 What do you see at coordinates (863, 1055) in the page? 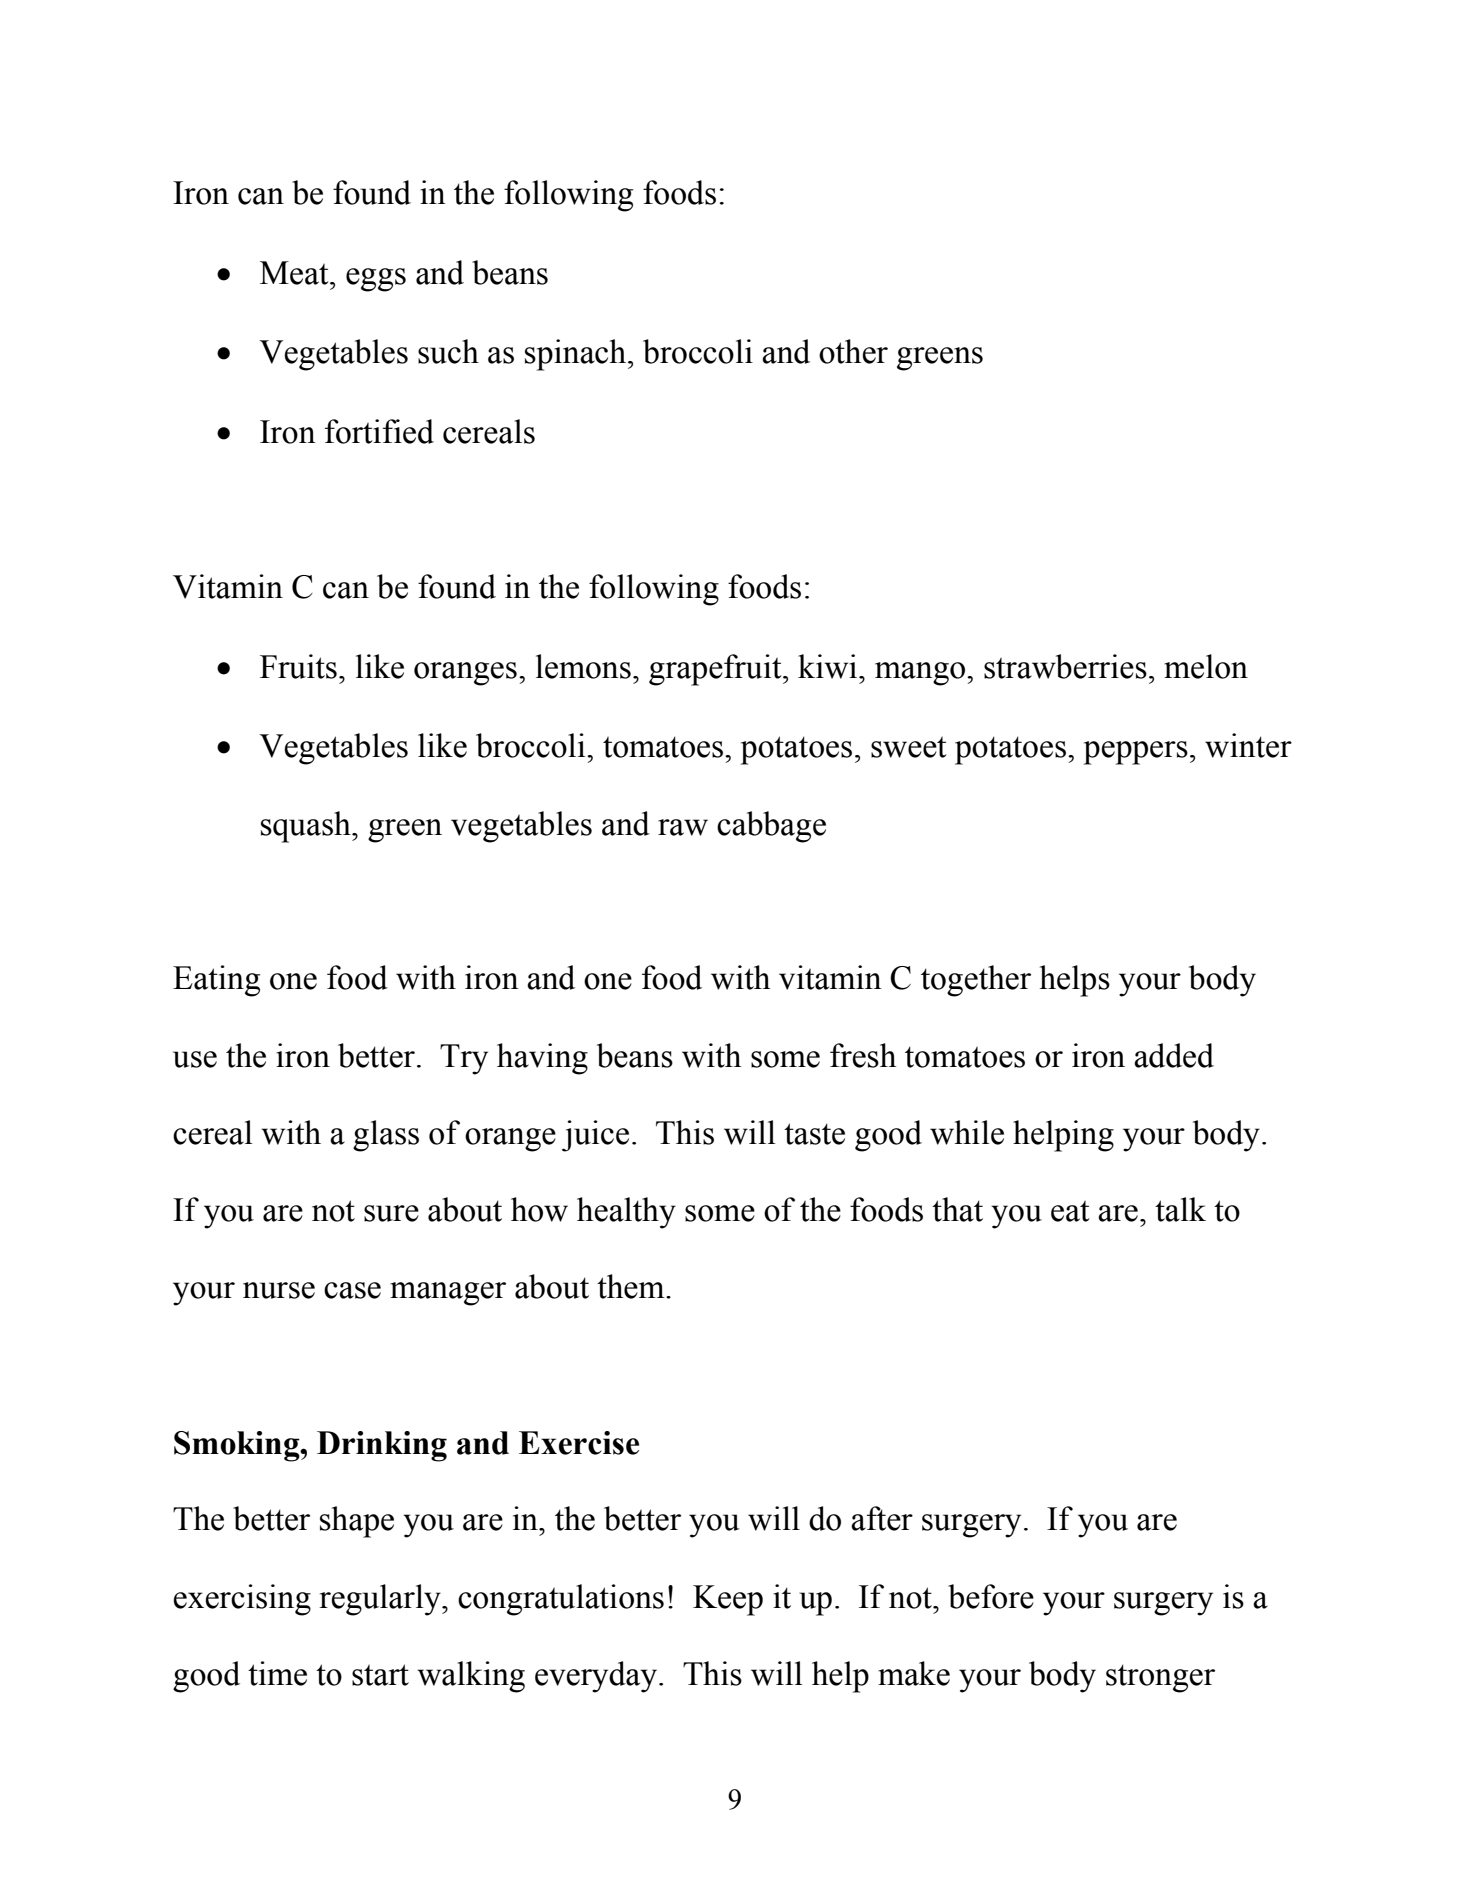
I see `fresh` at bounding box center [863, 1055].
